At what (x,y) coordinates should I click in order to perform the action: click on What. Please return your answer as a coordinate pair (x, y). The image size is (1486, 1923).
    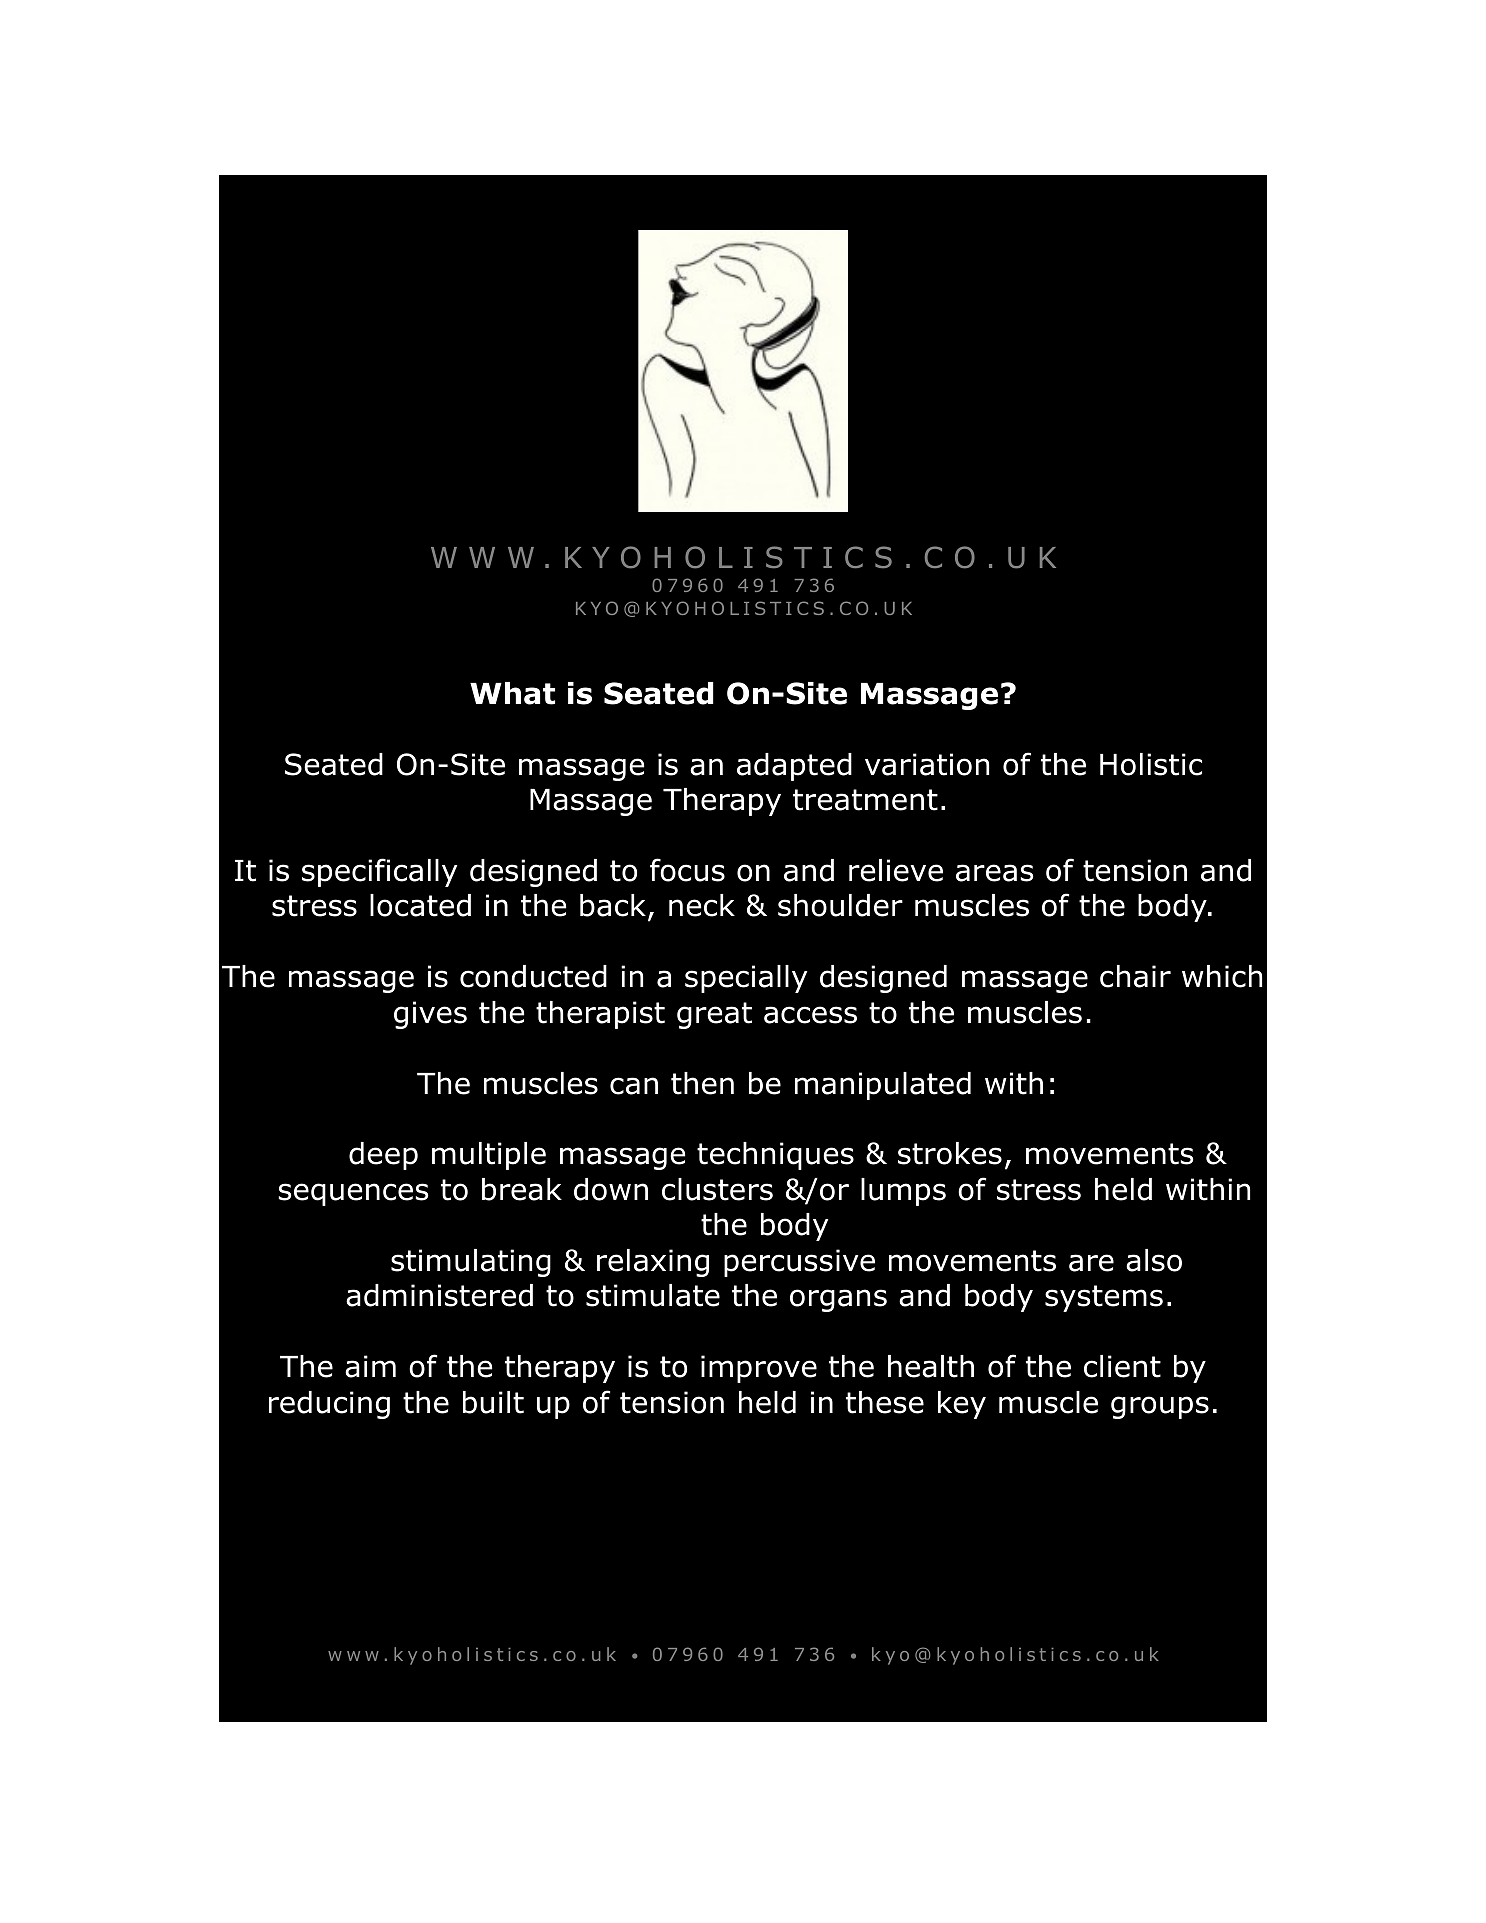
    Looking at the image, I should click on (512, 693).
